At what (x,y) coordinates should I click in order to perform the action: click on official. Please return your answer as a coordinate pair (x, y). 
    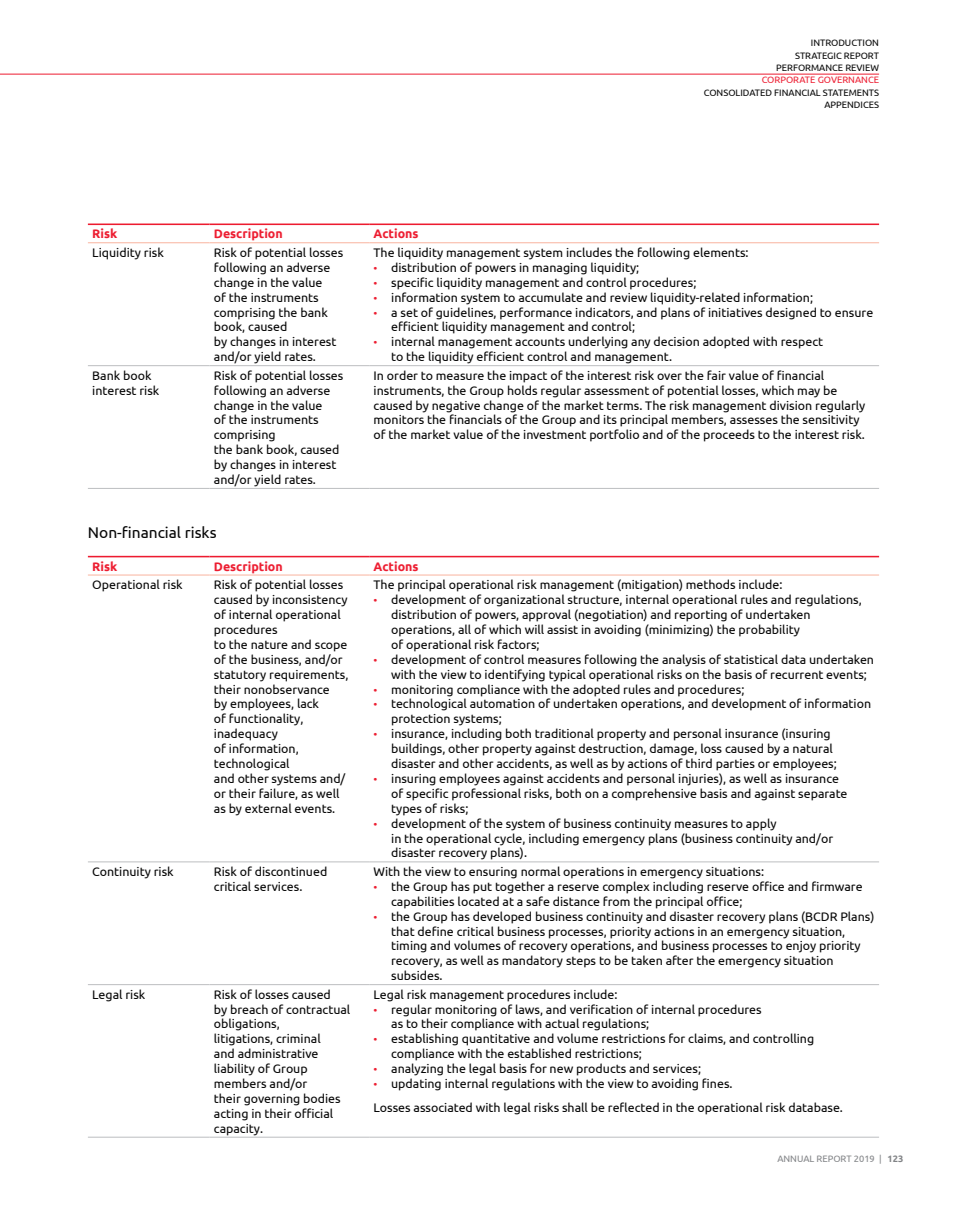
    Looking at the image, I should click on (314, 1113).
